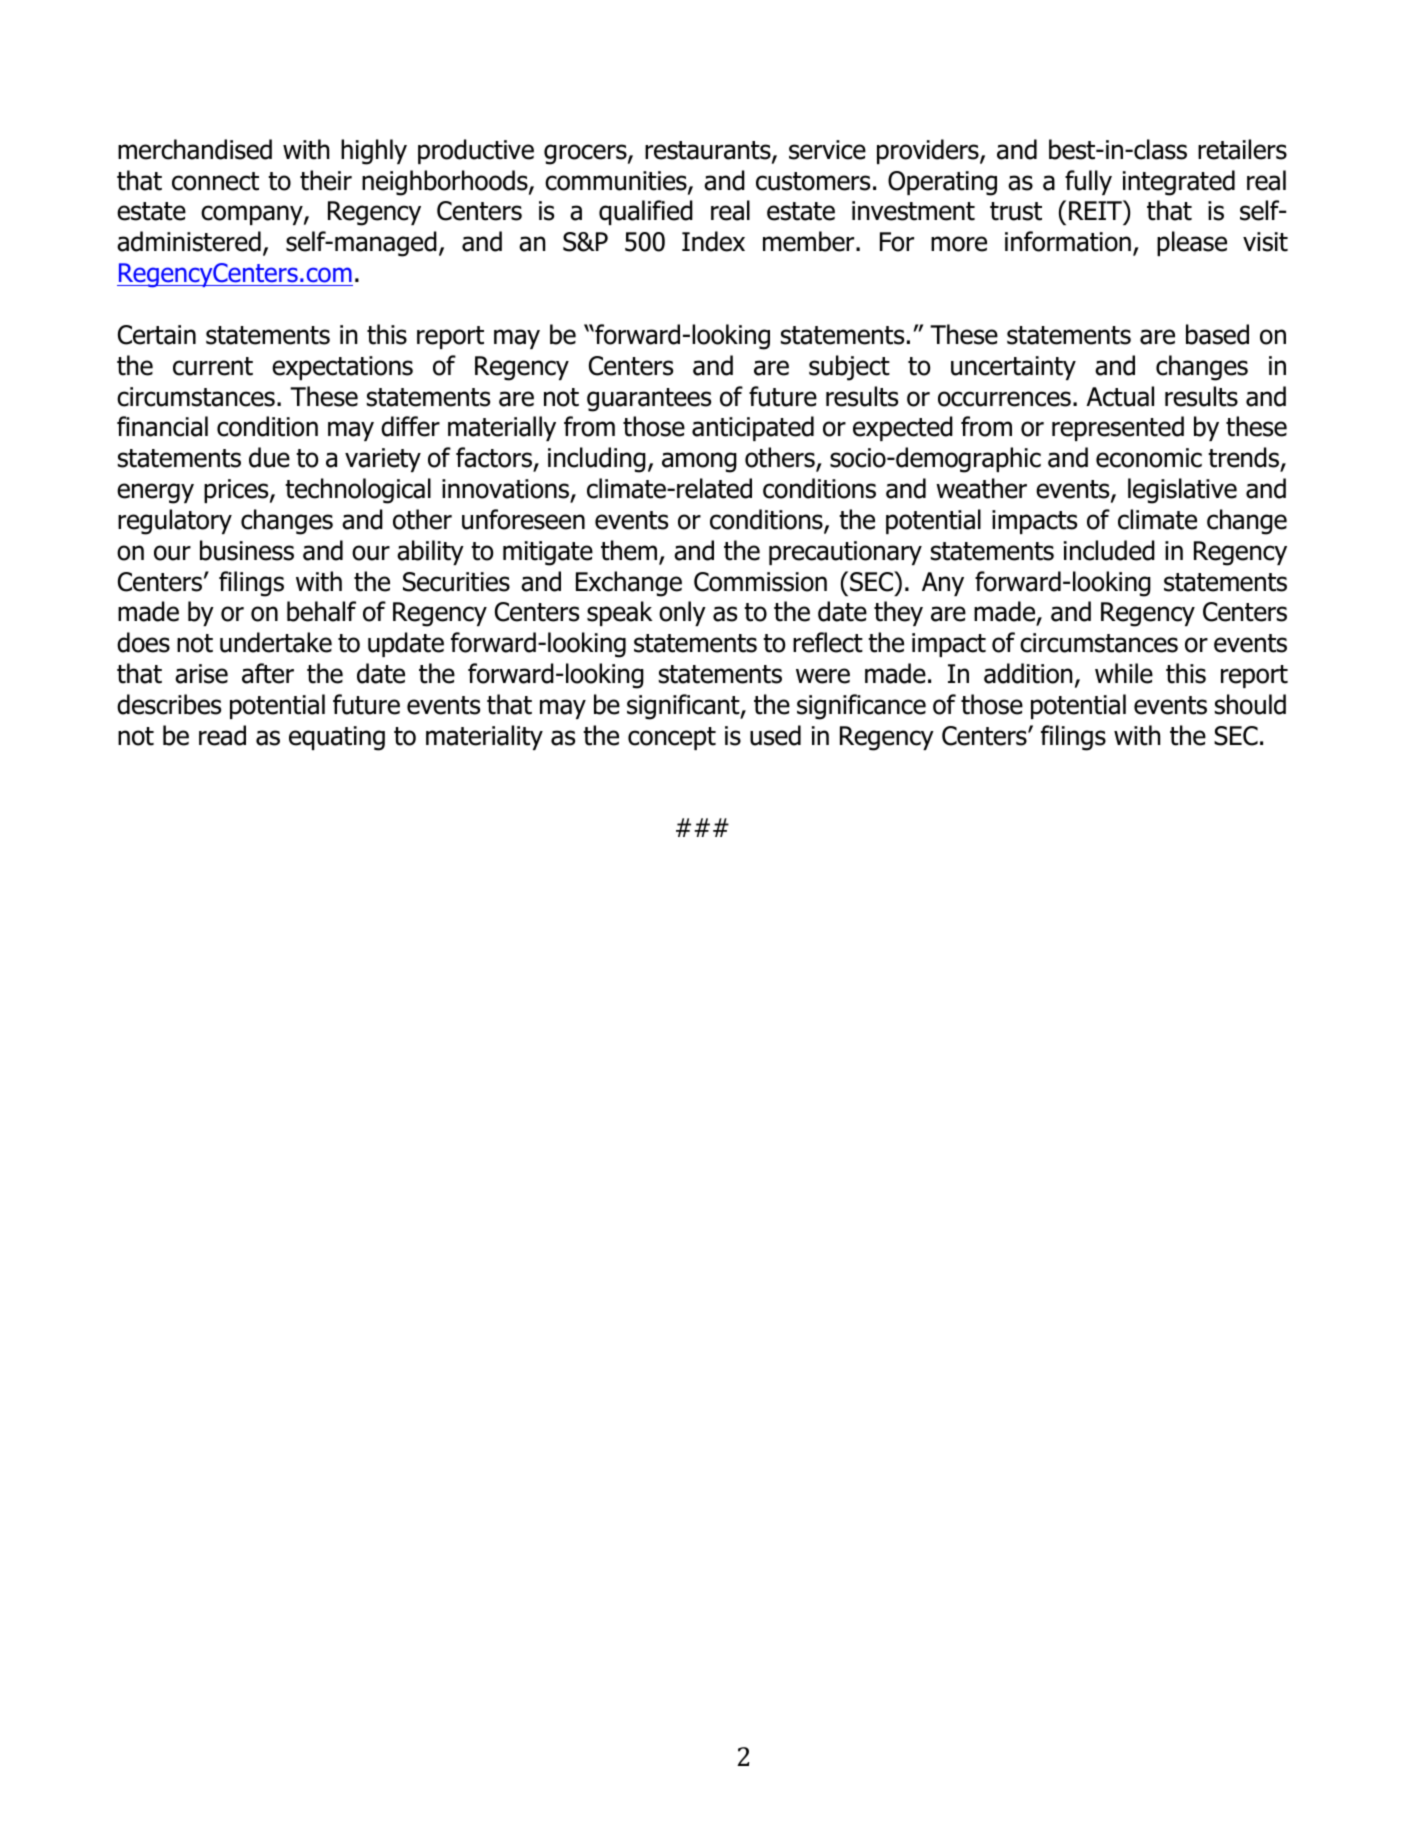 The width and height of the screenshot is (1421, 1839). What do you see at coordinates (326, 180) in the screenshot?
I see `their` at bounding box center [326, 180].
